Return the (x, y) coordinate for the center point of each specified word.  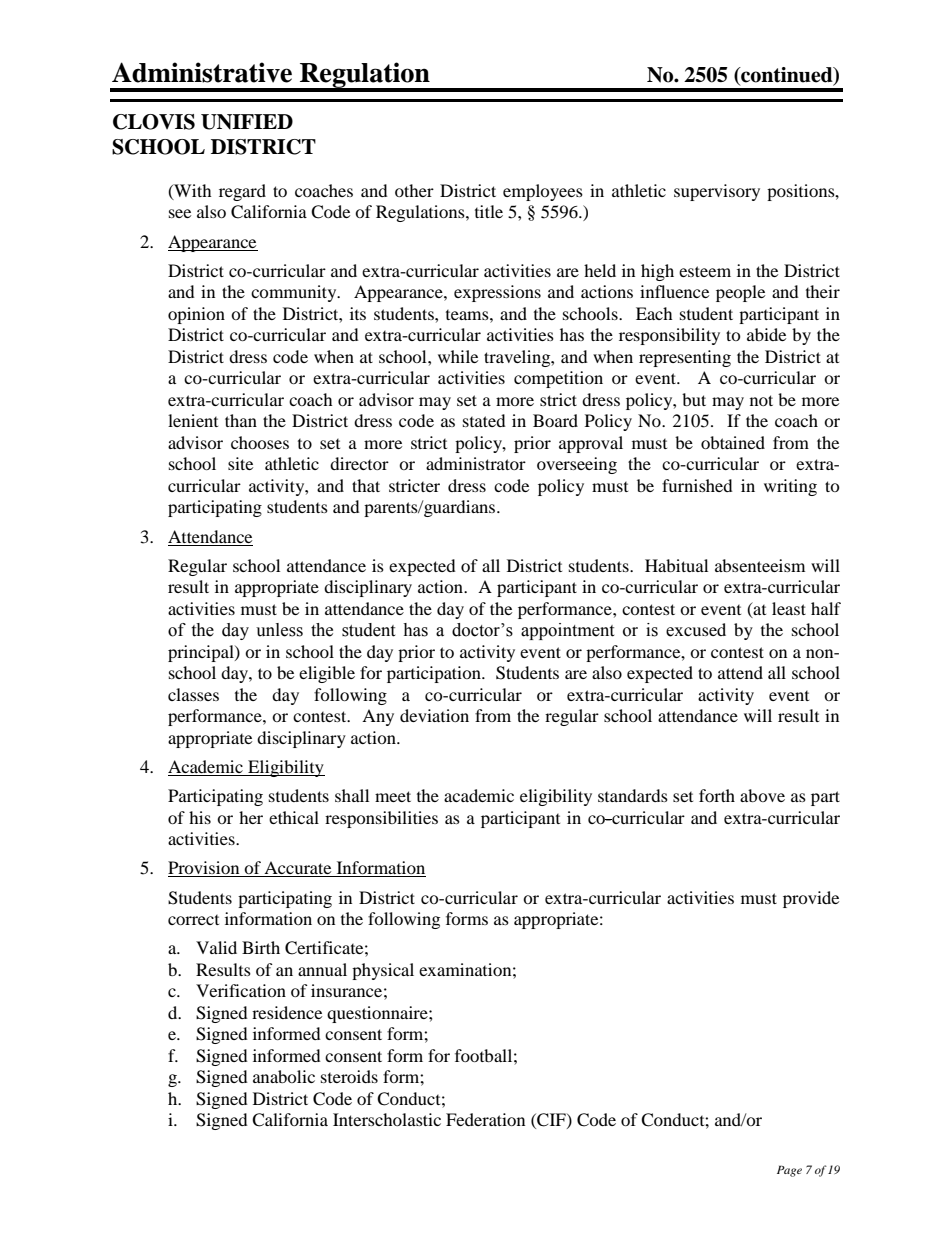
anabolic (284, 1076)
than (241, 420)
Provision (205, 869)
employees (543, 192)
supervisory (717, 192)
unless (279, 630)
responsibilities (381, 819)
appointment (567, 631)
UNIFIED (247, 122)
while (458, 356)
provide (811, 899)
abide (766, 334)
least (789, 608)
